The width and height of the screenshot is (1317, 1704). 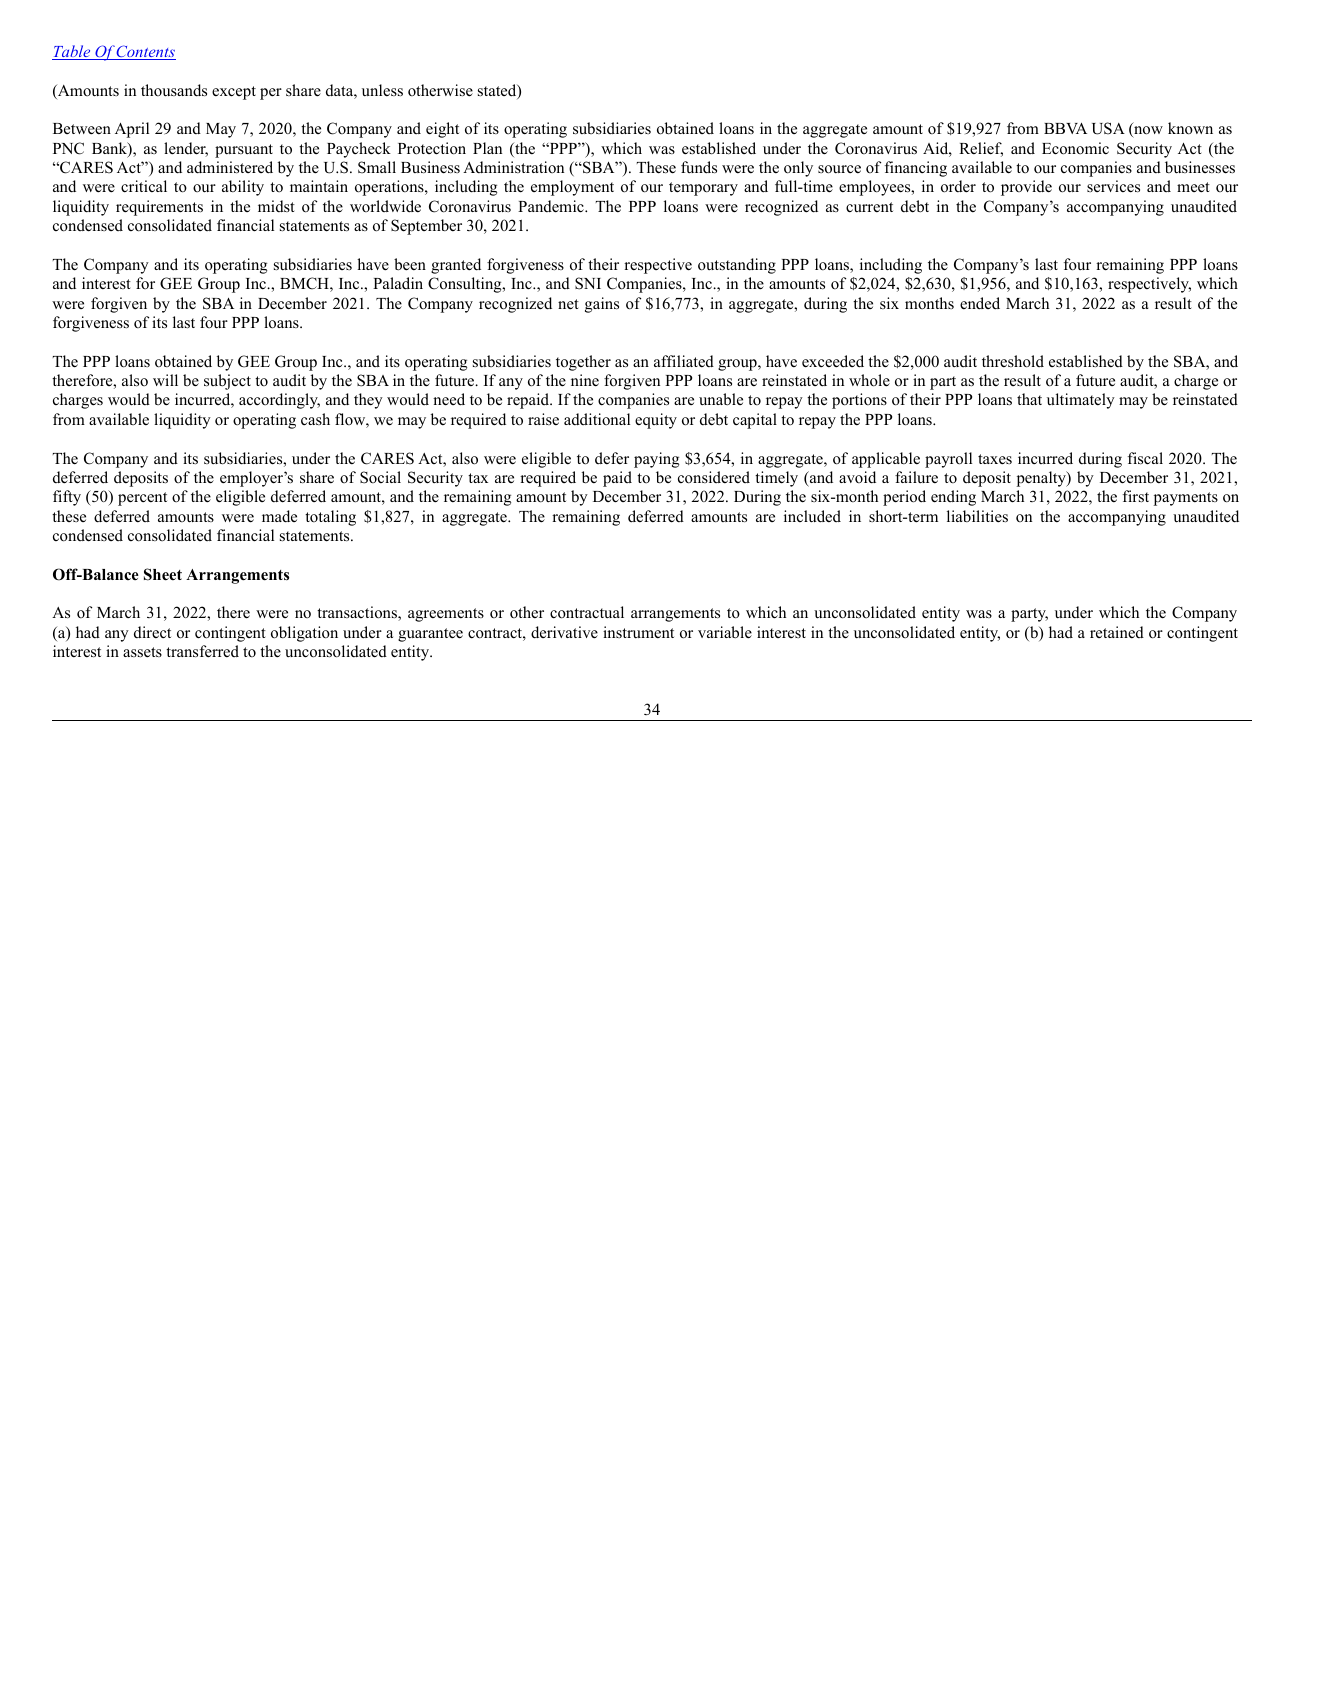 I want to click on known, so click(x=1190, y=128).
